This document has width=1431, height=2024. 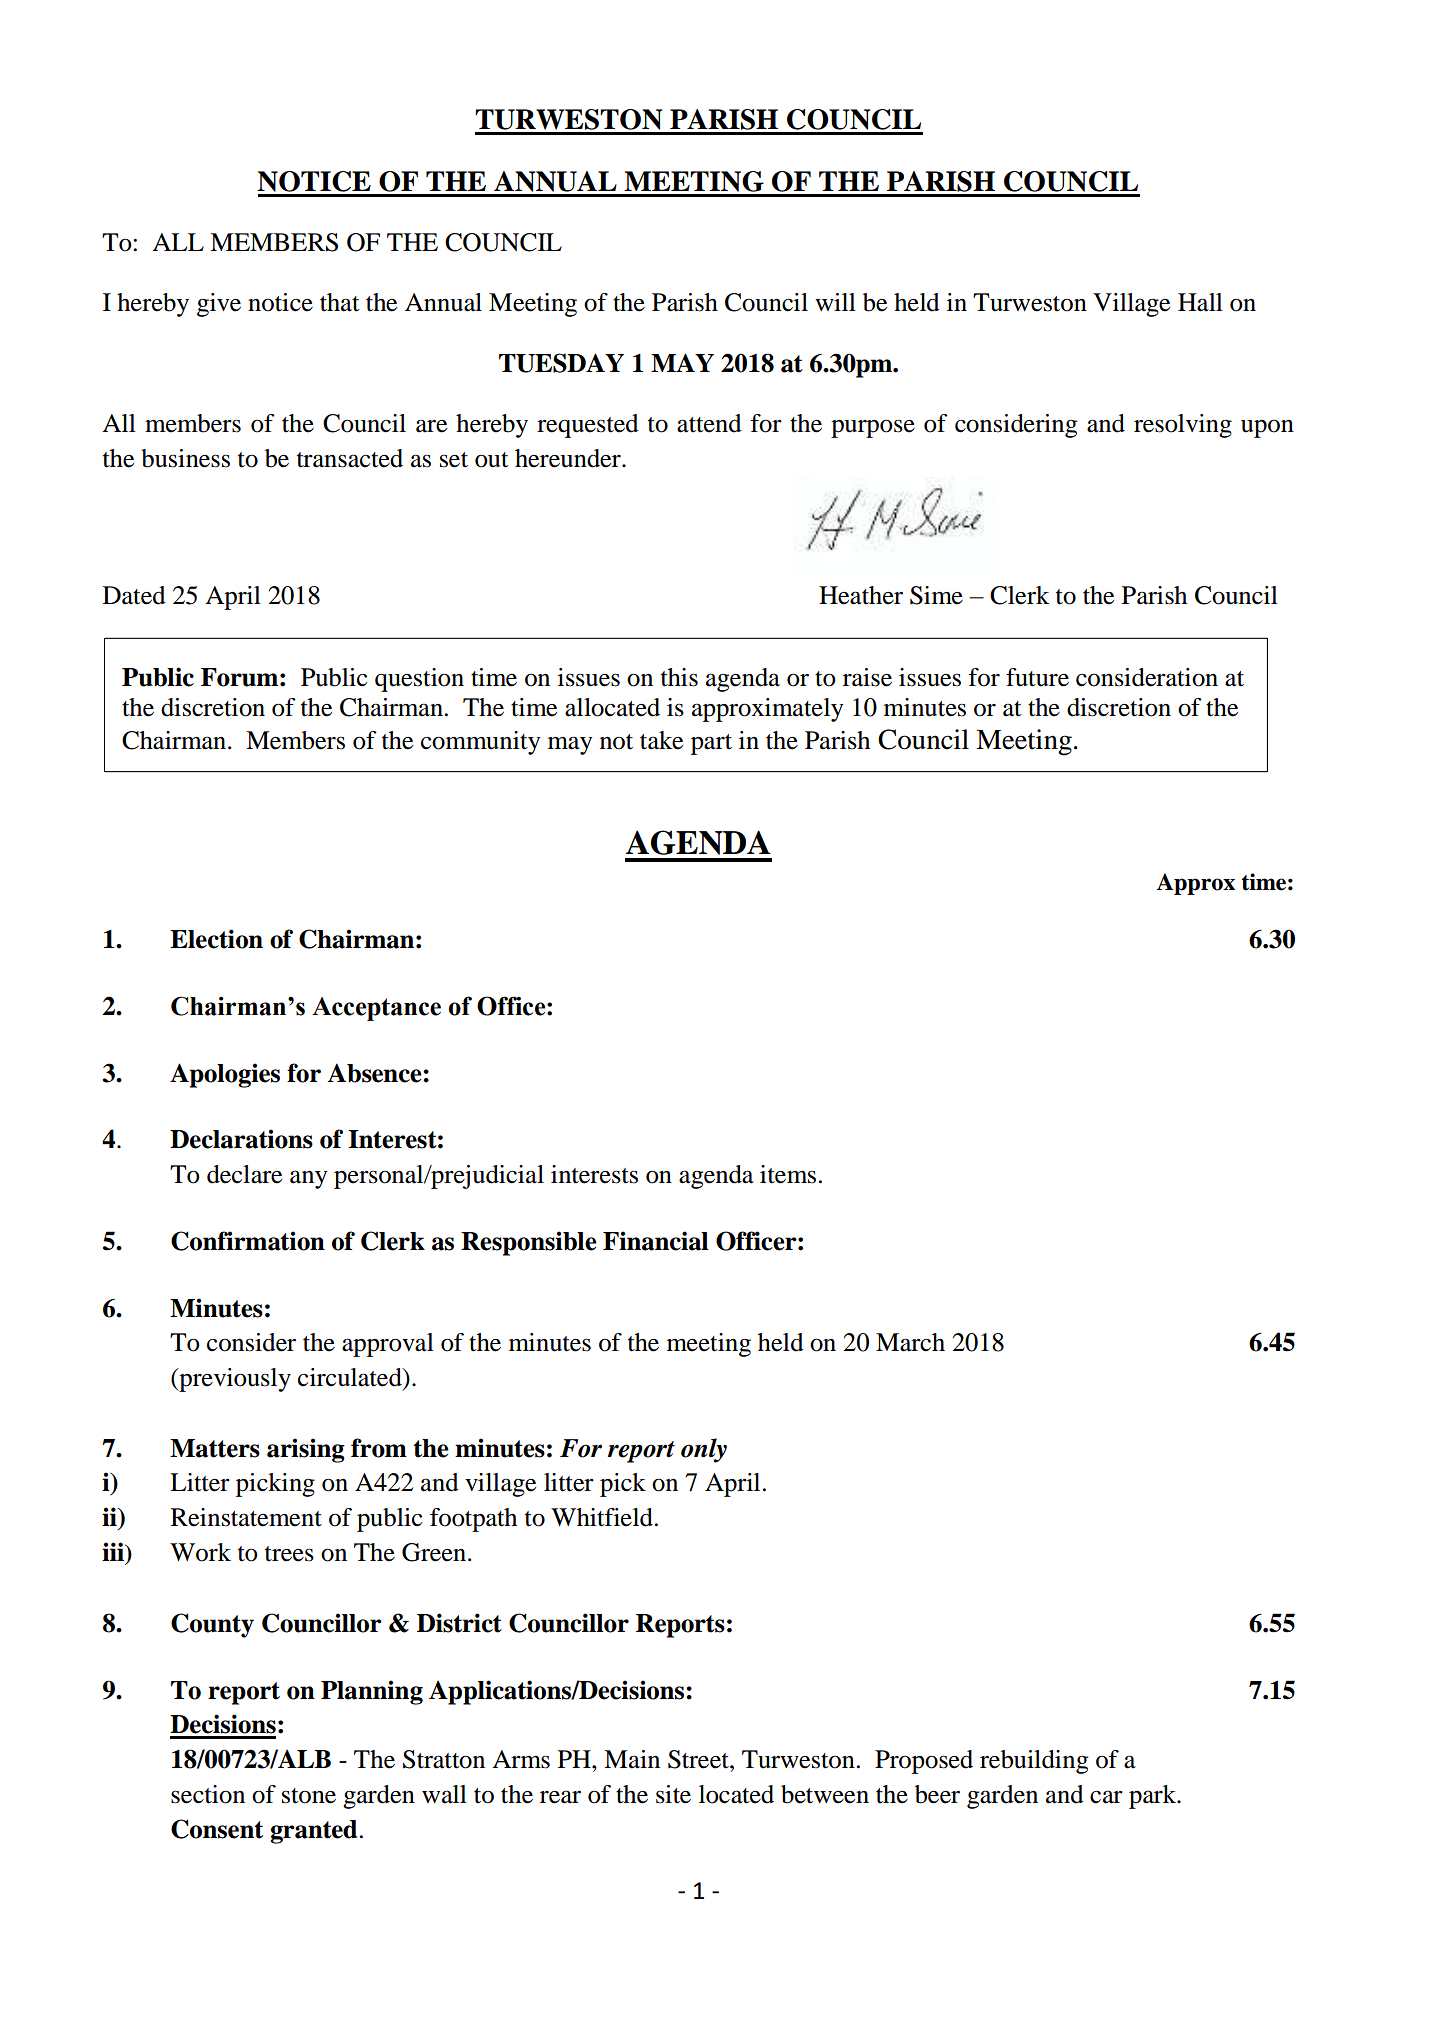 I want to click on Confirmation, so click(x=248, y=1241).
